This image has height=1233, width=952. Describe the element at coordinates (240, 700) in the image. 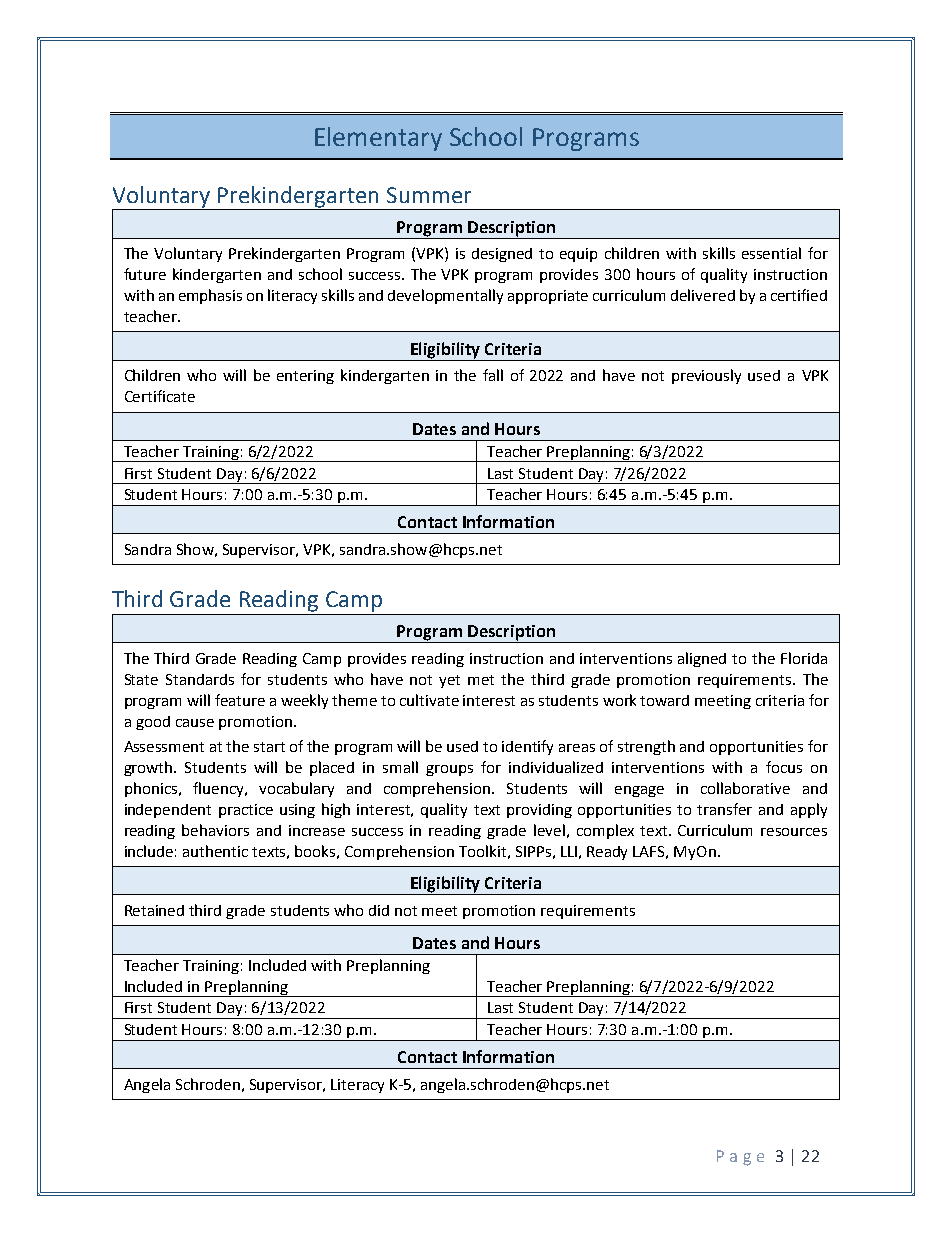

I see `feature` at that location.
